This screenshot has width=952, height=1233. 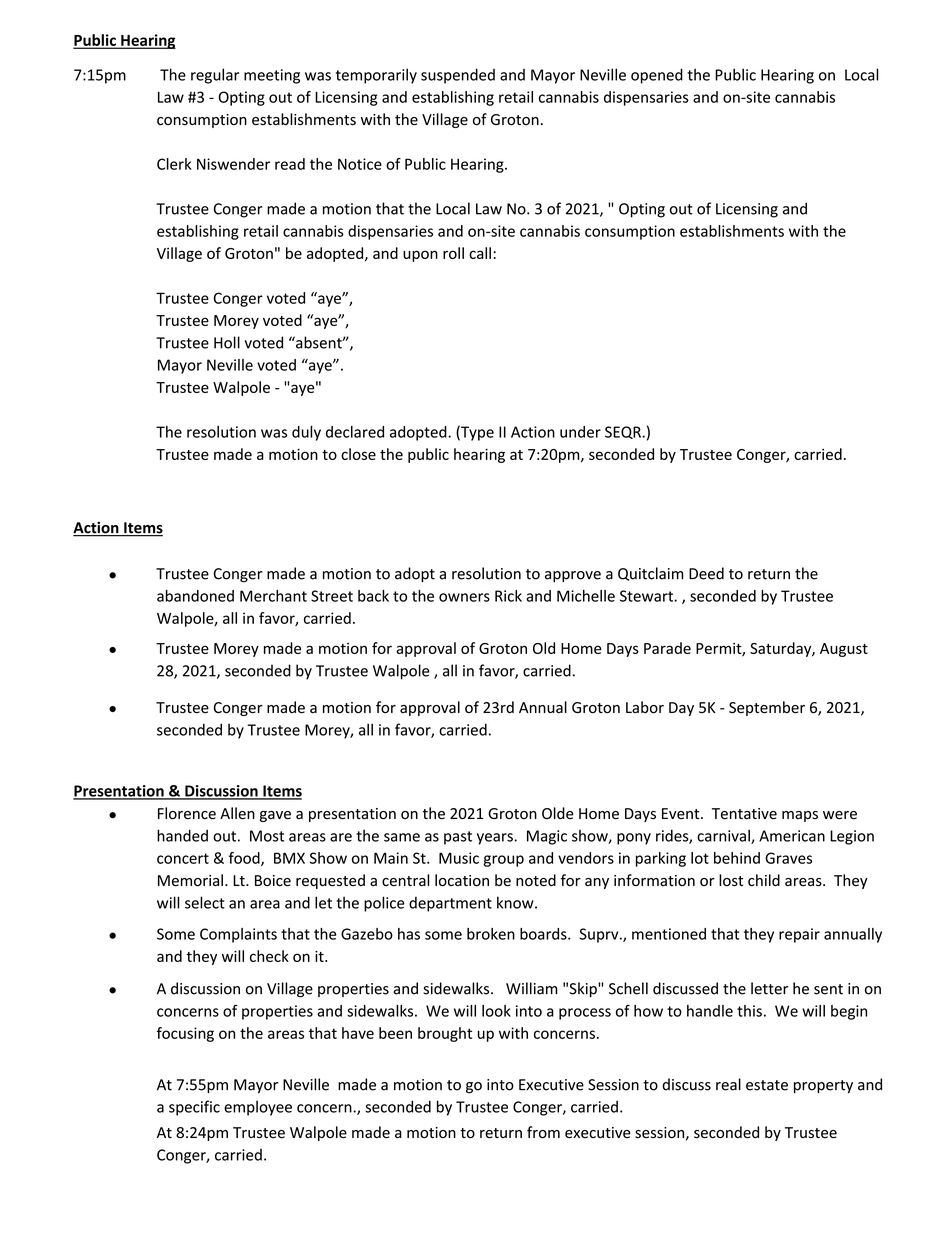 I want to click on meeting, so click(x=272, y=76).
